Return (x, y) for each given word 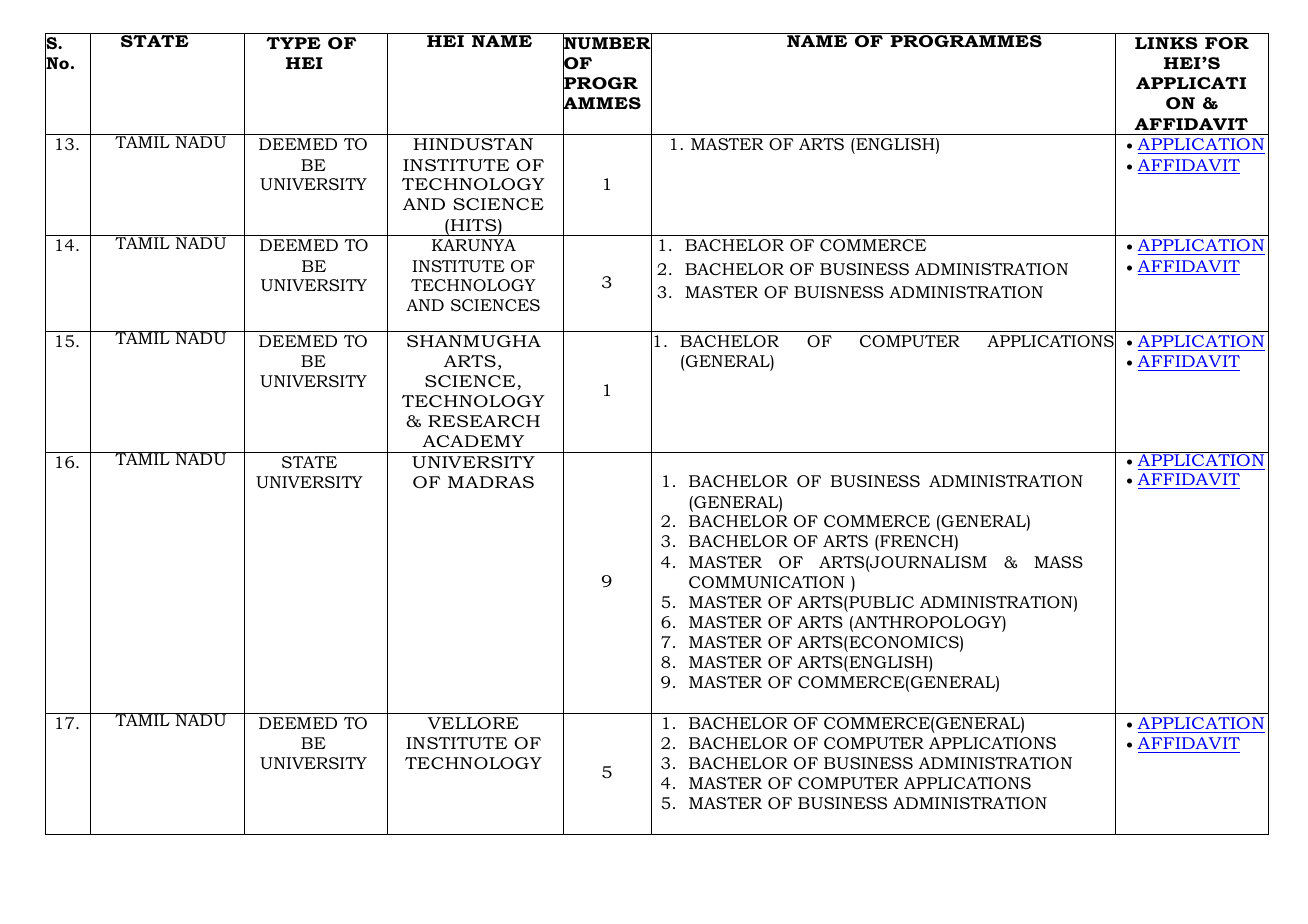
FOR (1227, 43)
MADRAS (491, 482)
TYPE (293, 43)
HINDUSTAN (473, 144)
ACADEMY (473, 441)
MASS (1058, 562)
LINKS (1166, 43)
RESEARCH (484, 421)
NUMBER (607, 44)
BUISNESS (839, 292)
